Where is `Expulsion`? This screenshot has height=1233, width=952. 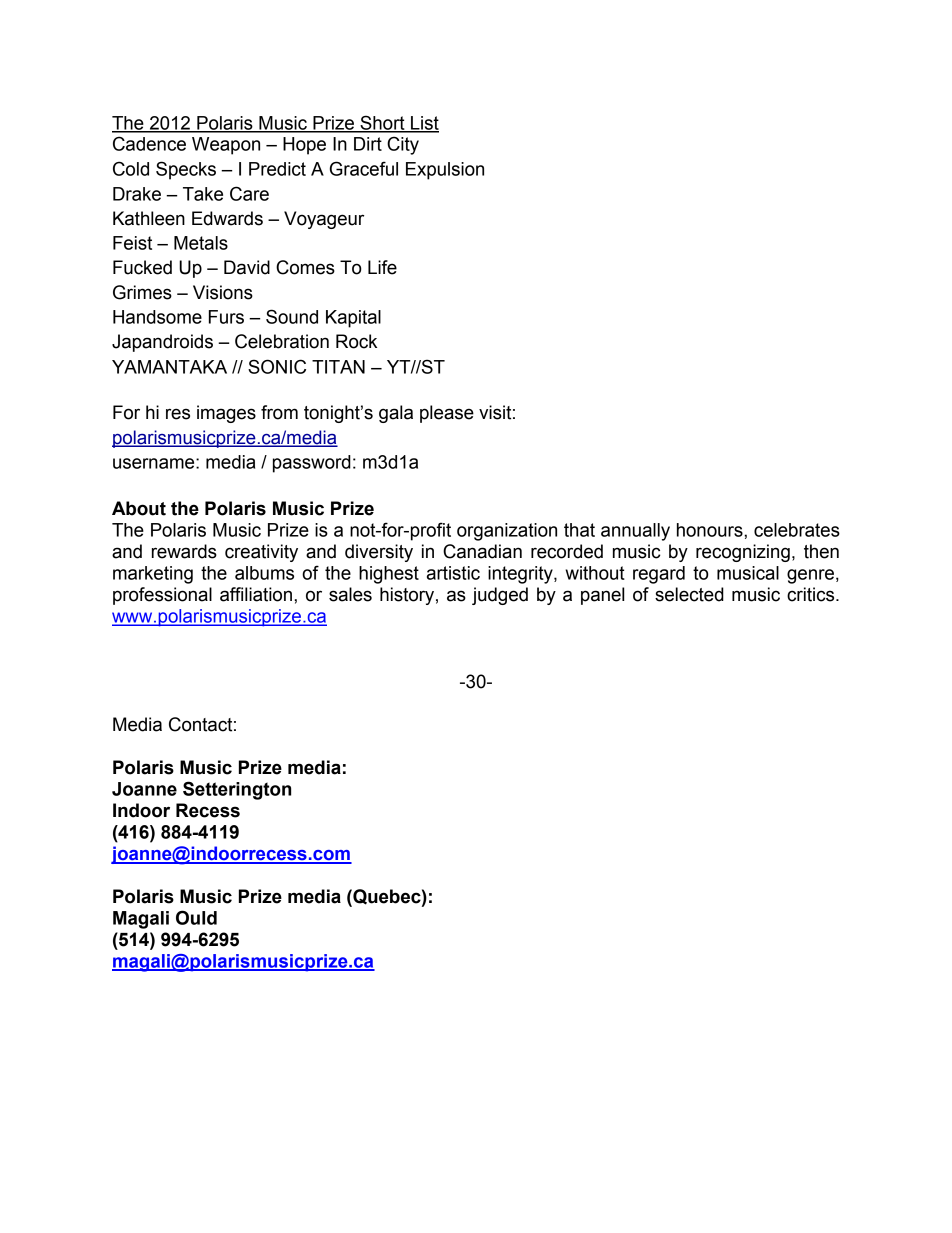
Expulsion is located at coordinates (445, 171).
